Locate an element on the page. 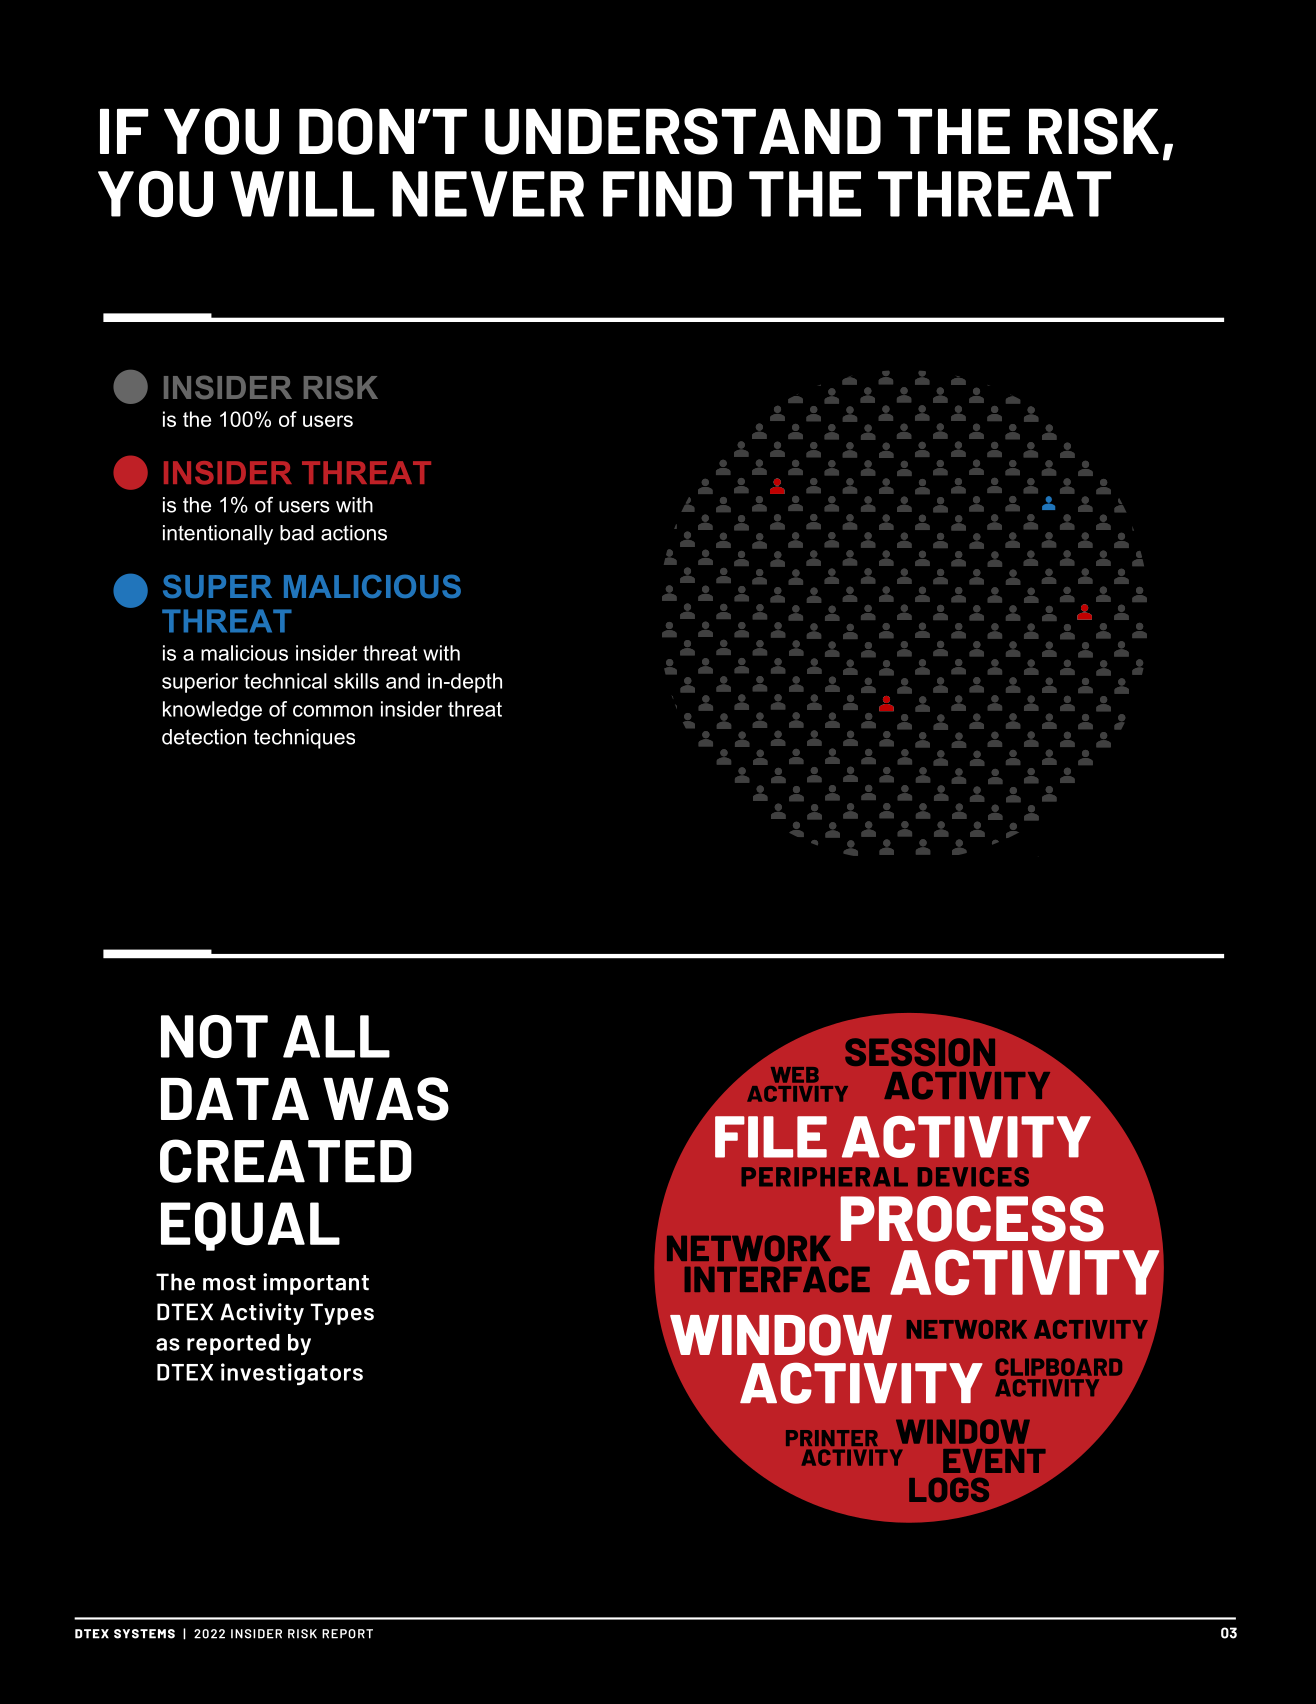 This image has width=1316, height=1704. PRINTER is located at coordinates (832, 1438).
